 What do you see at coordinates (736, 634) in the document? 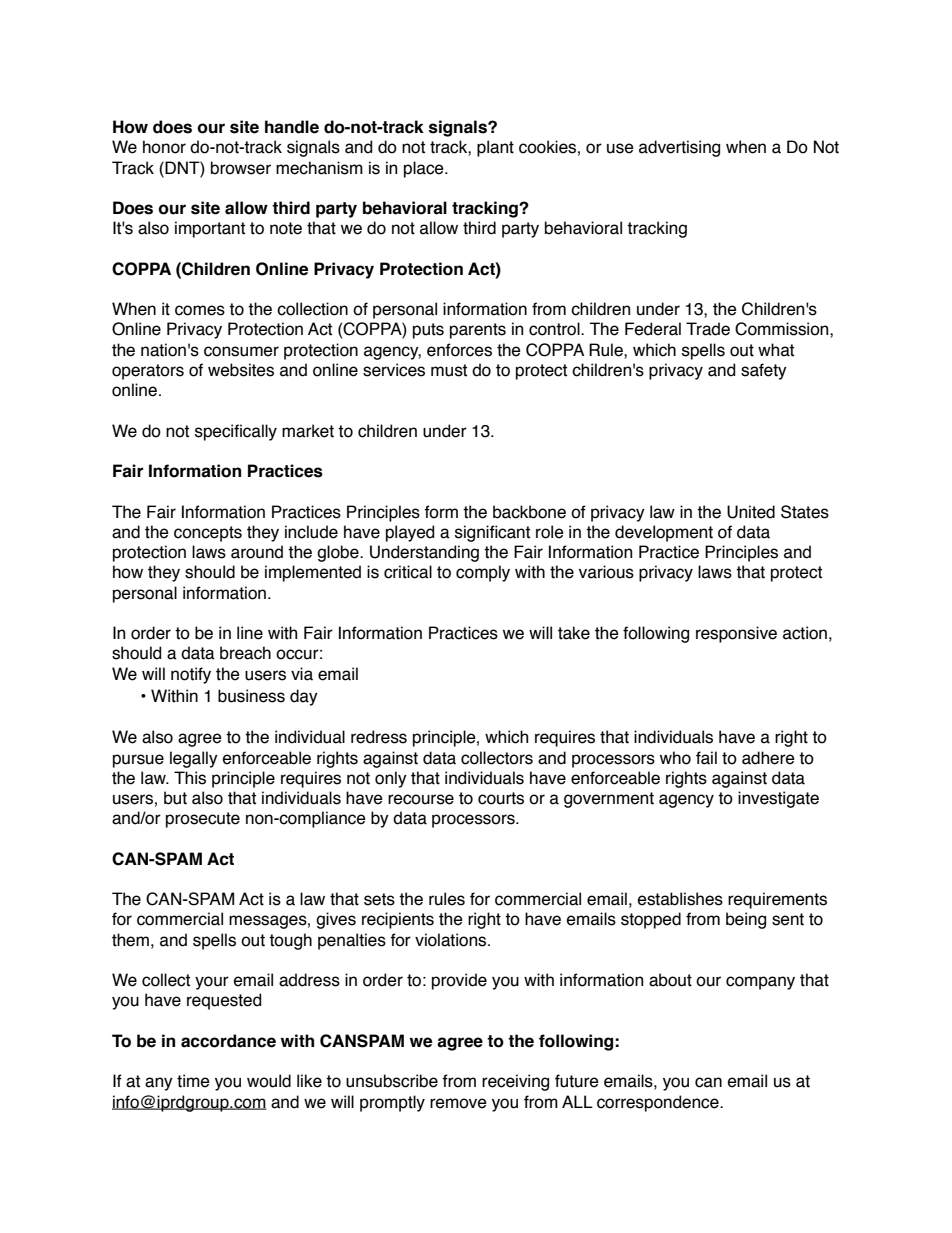
I see `responsive` at bounding box center [736, 634].
